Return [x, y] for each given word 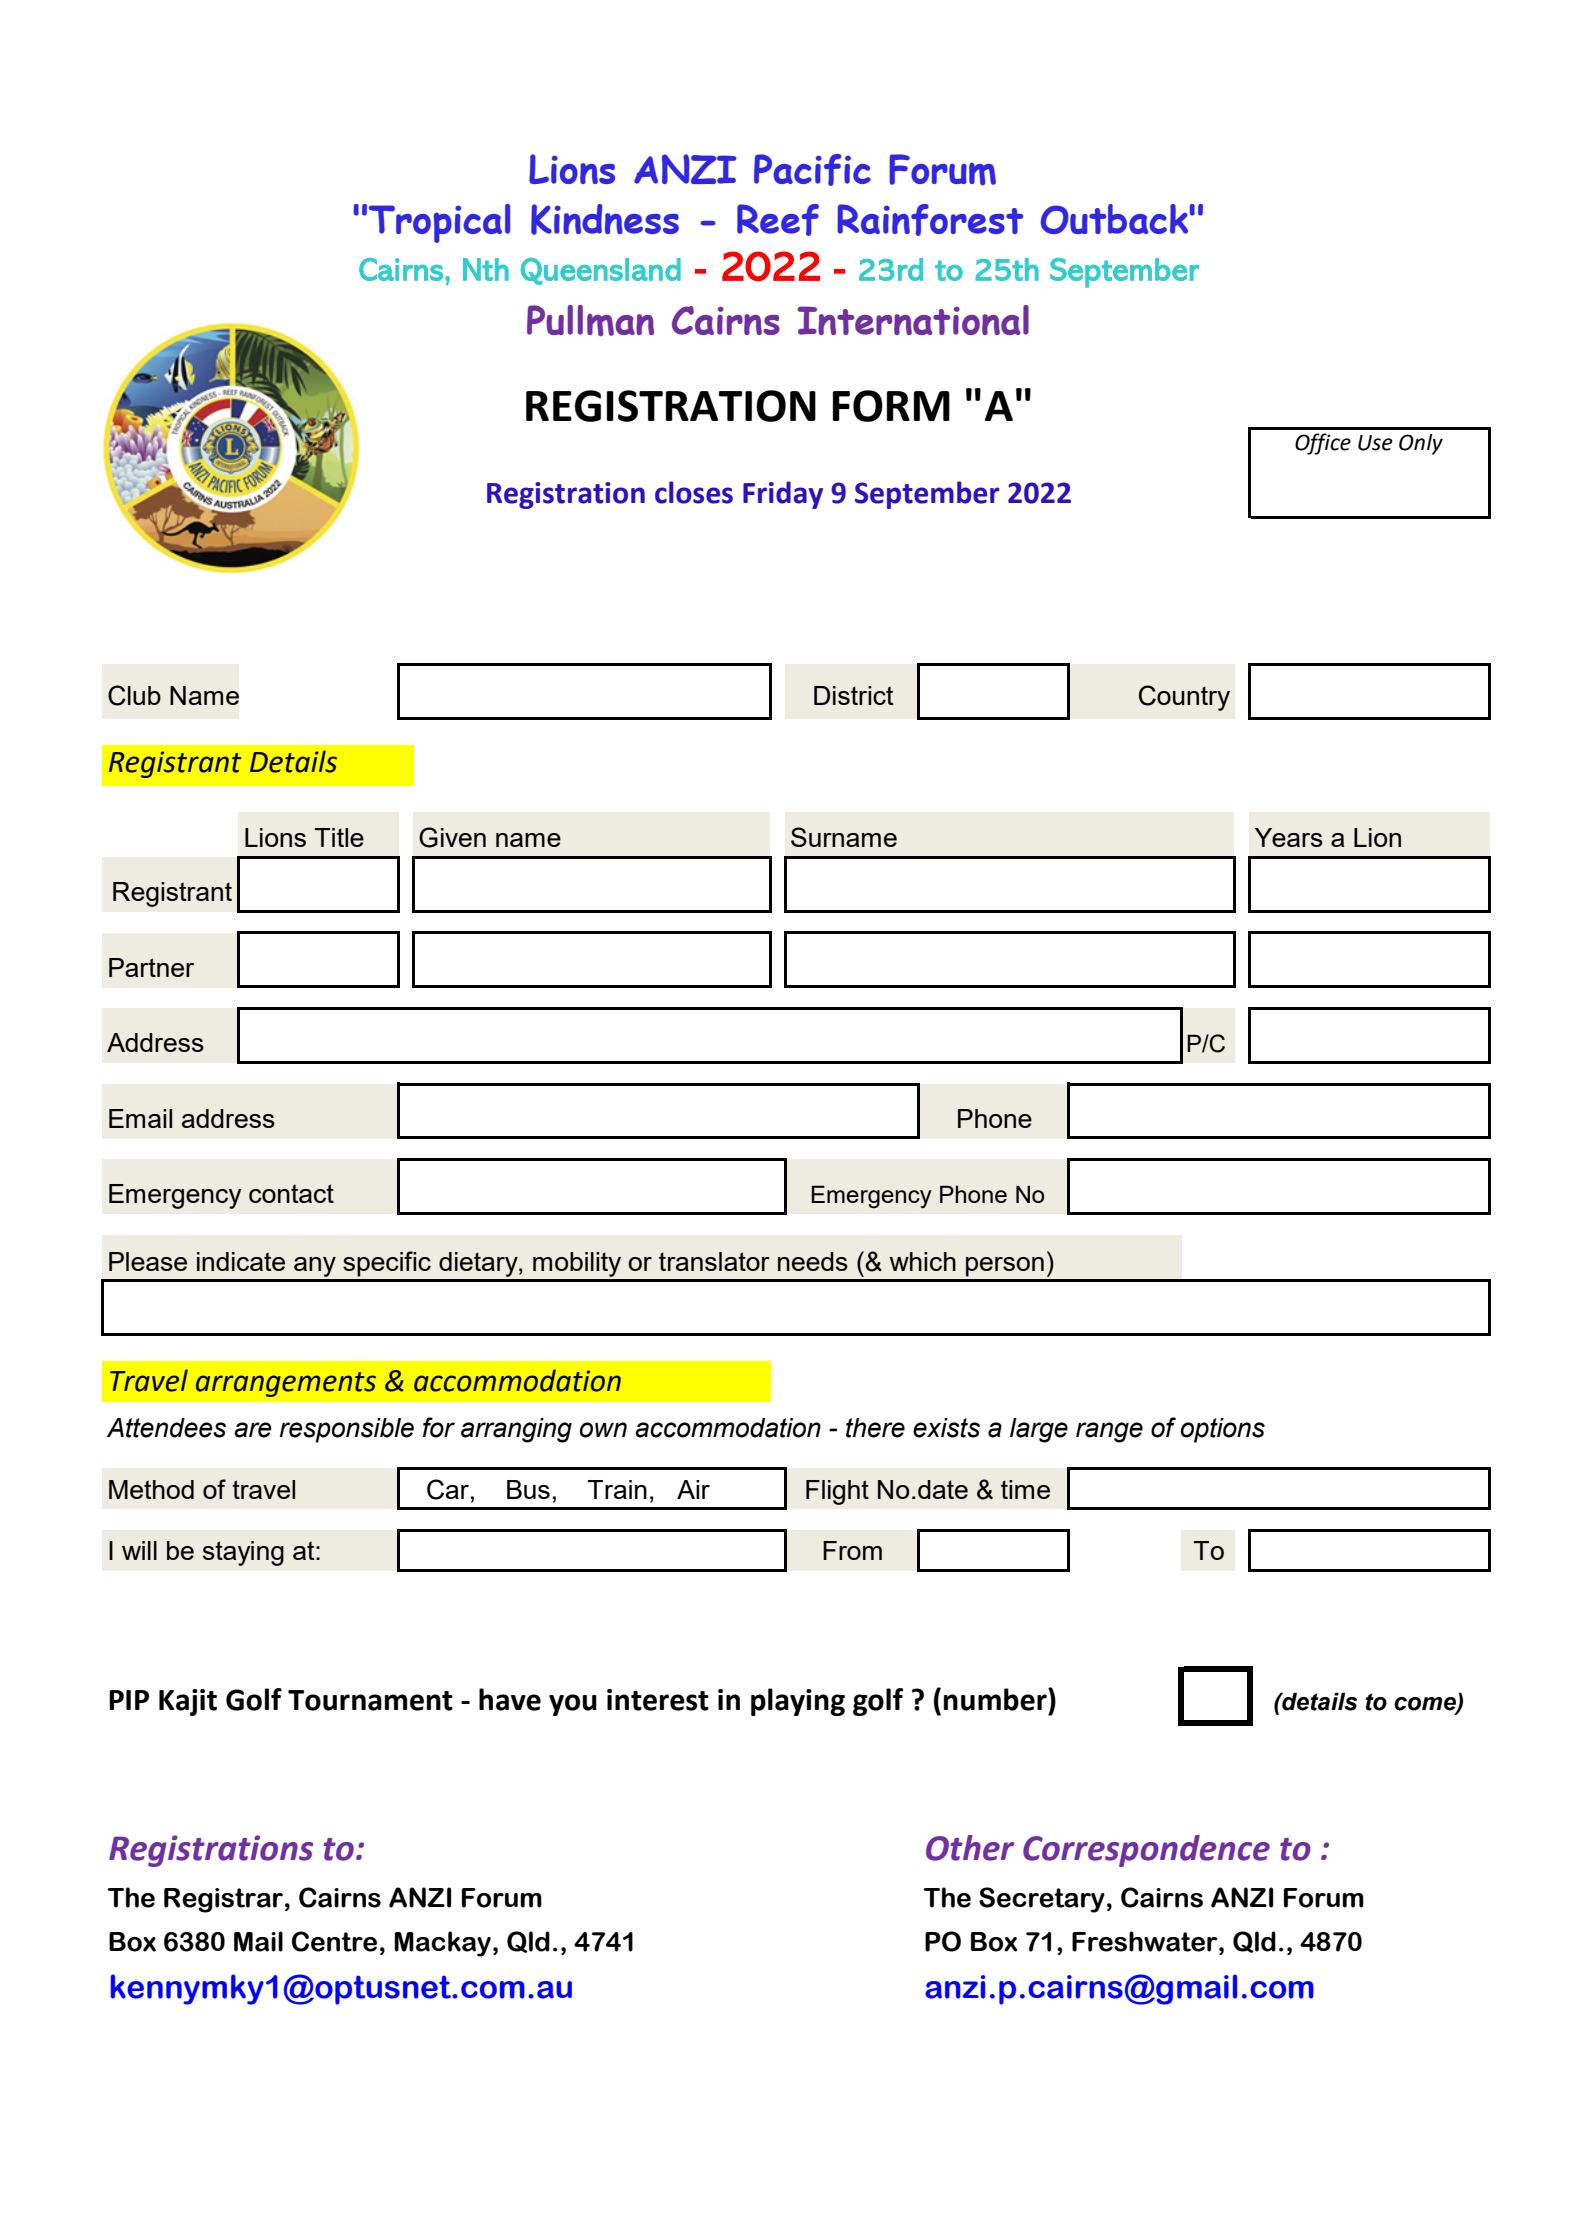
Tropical [439, 223]
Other [970, 1848]
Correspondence [1146, 1851]
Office [1323, 444]
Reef [778, 220]
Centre [334, 1941]
